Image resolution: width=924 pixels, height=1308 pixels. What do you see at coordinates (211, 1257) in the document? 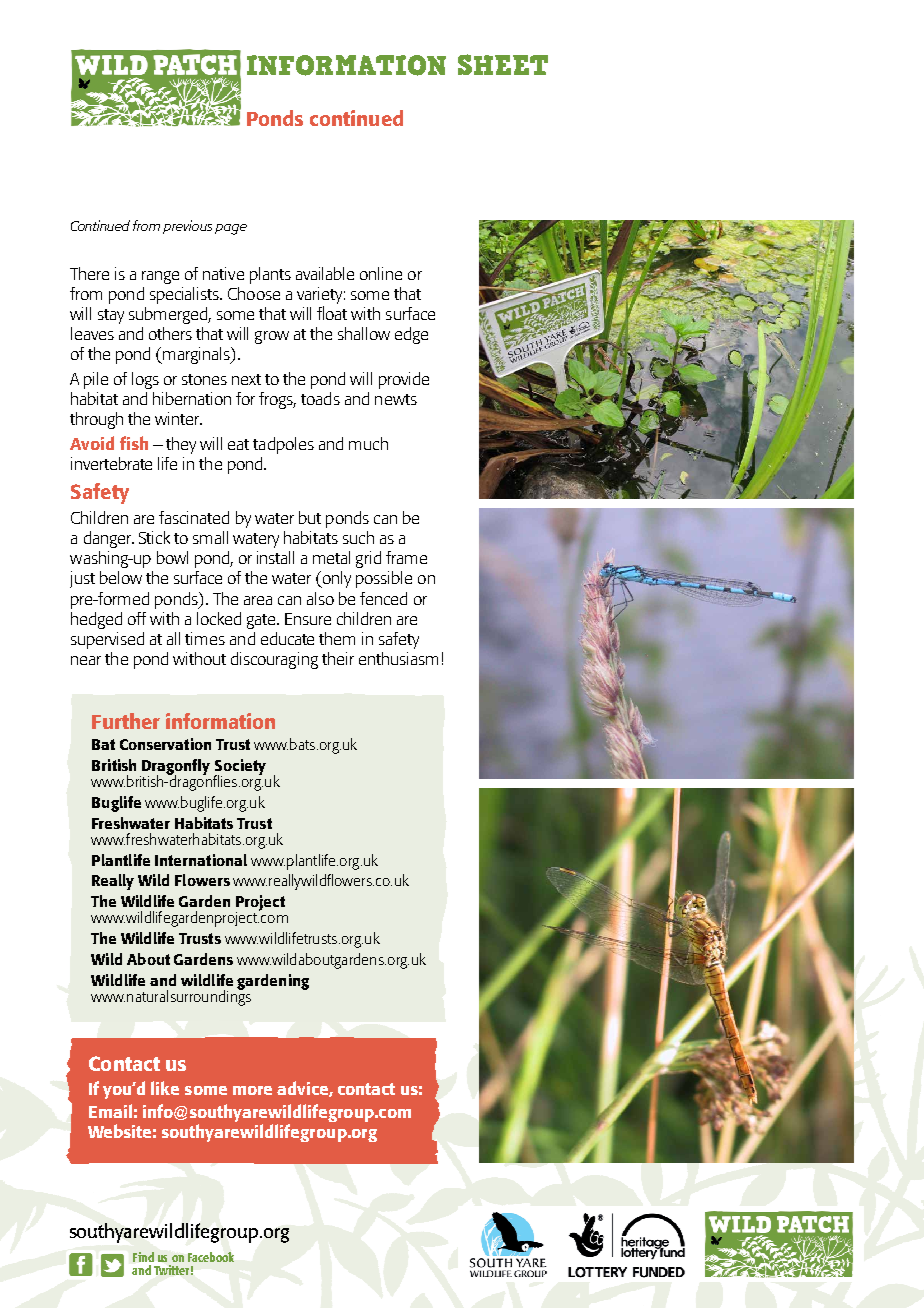
I see `Facebook` at bounding box center [211, 1257].
